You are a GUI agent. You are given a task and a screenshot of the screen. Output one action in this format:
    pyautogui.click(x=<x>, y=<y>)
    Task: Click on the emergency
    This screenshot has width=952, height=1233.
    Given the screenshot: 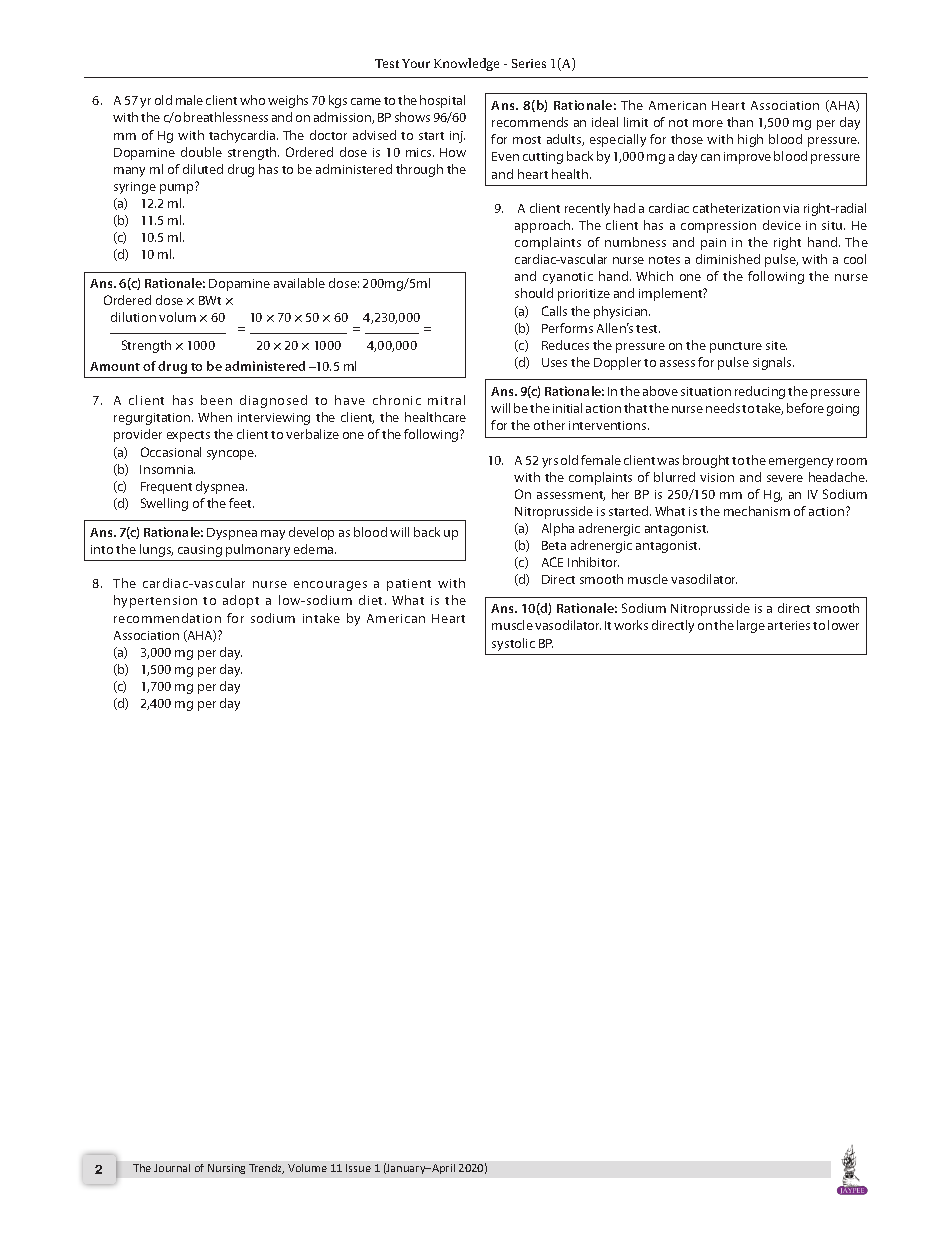 What is the action you would take?
    pyautogui.click(x=801, y=463)
